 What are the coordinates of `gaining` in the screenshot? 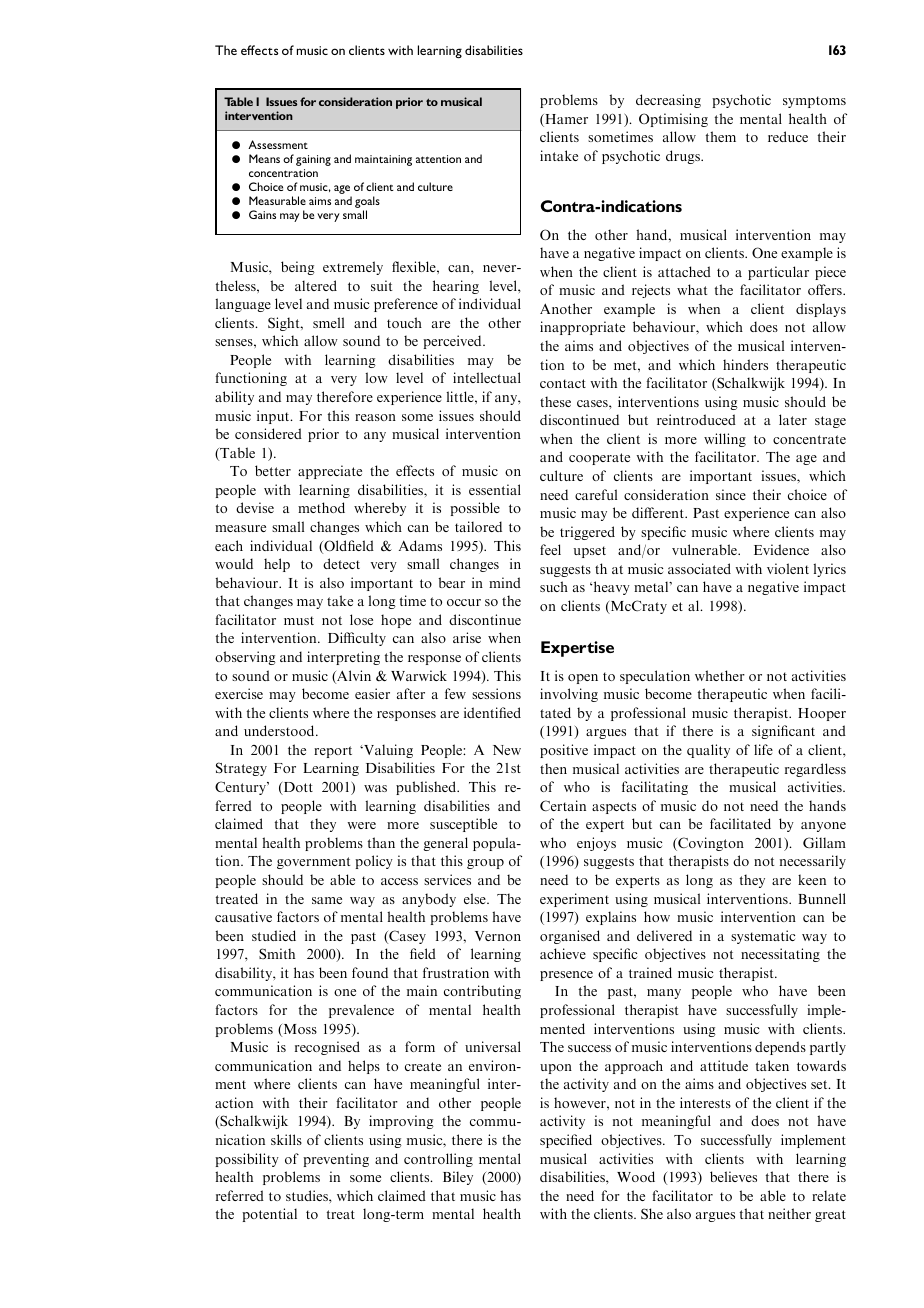 It's located at (313, 160).
